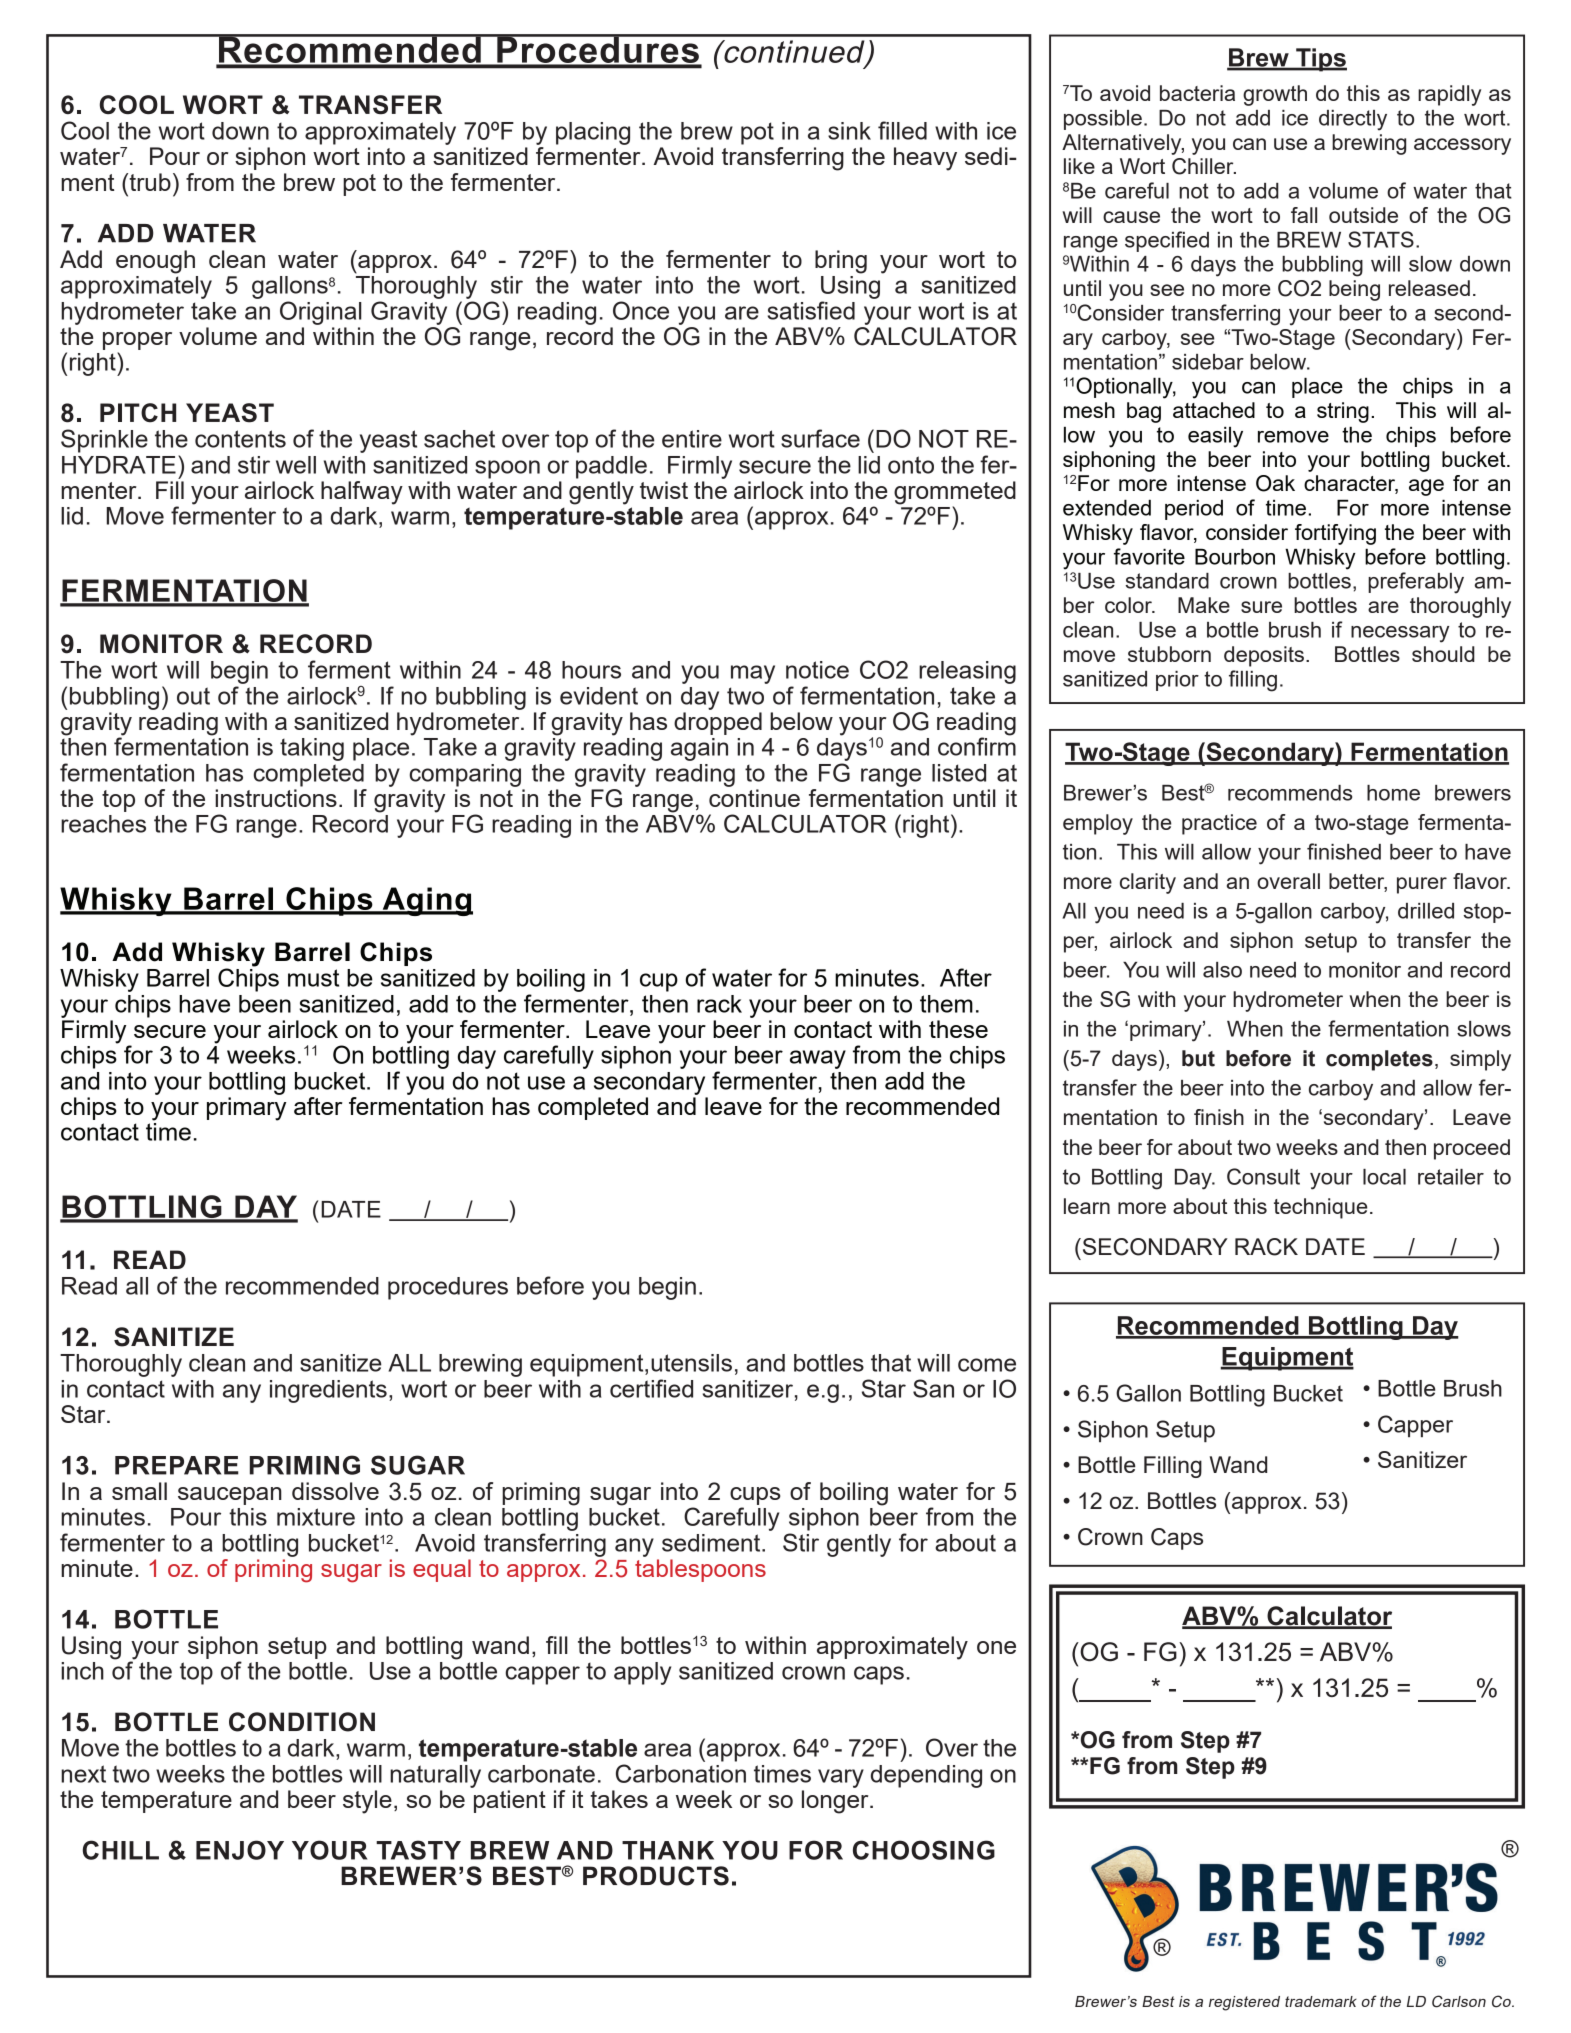 This screenshot has width=1571, height=2033. Describe the element at coordinates (1321, 1208) in the screenshot. I see `technique` at that location.
